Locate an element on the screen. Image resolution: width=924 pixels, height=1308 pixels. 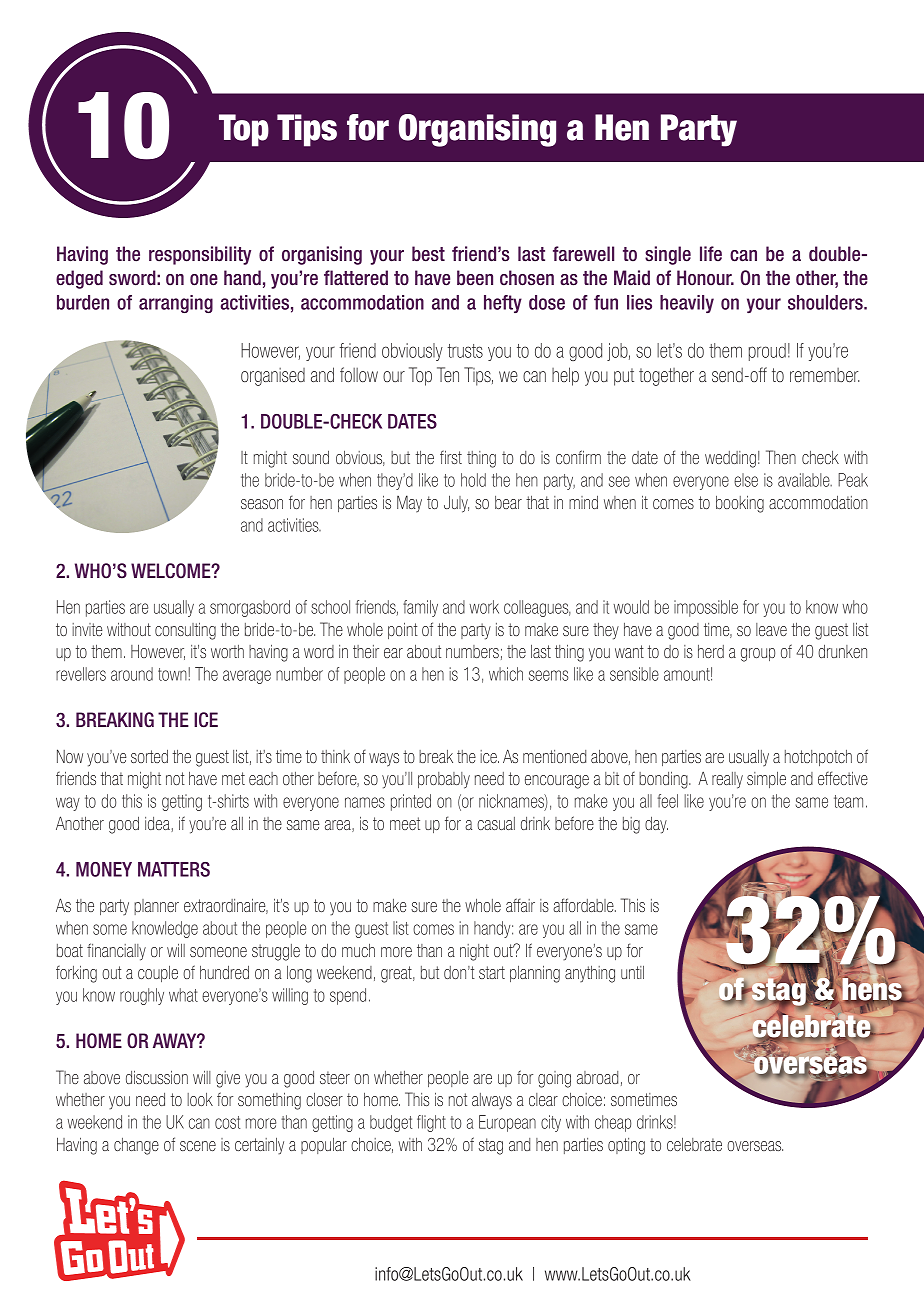
group is located at coordinates (758, 655).
